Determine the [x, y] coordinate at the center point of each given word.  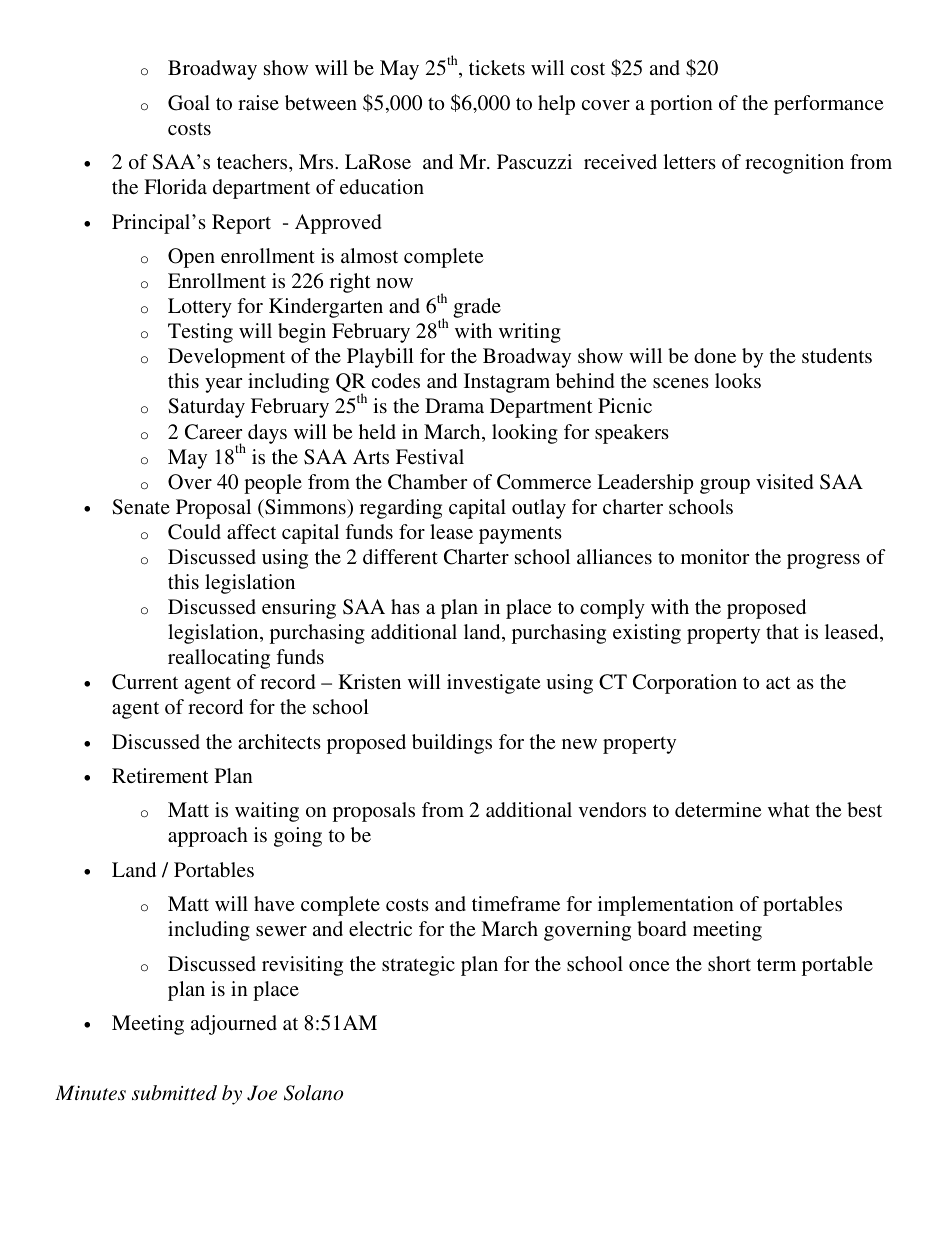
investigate [494, 684]
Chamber [427, 482]
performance [829, 105]
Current [145, 682]
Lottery [200, 308]
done [715, 355]
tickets [497, 67]
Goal [189, 103]
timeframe [516, 903]
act [778, 682]
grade [477, 308]
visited [784, 481]
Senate [141, 507]
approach [208, 837]
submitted [174, 1093]
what [789, 809]
